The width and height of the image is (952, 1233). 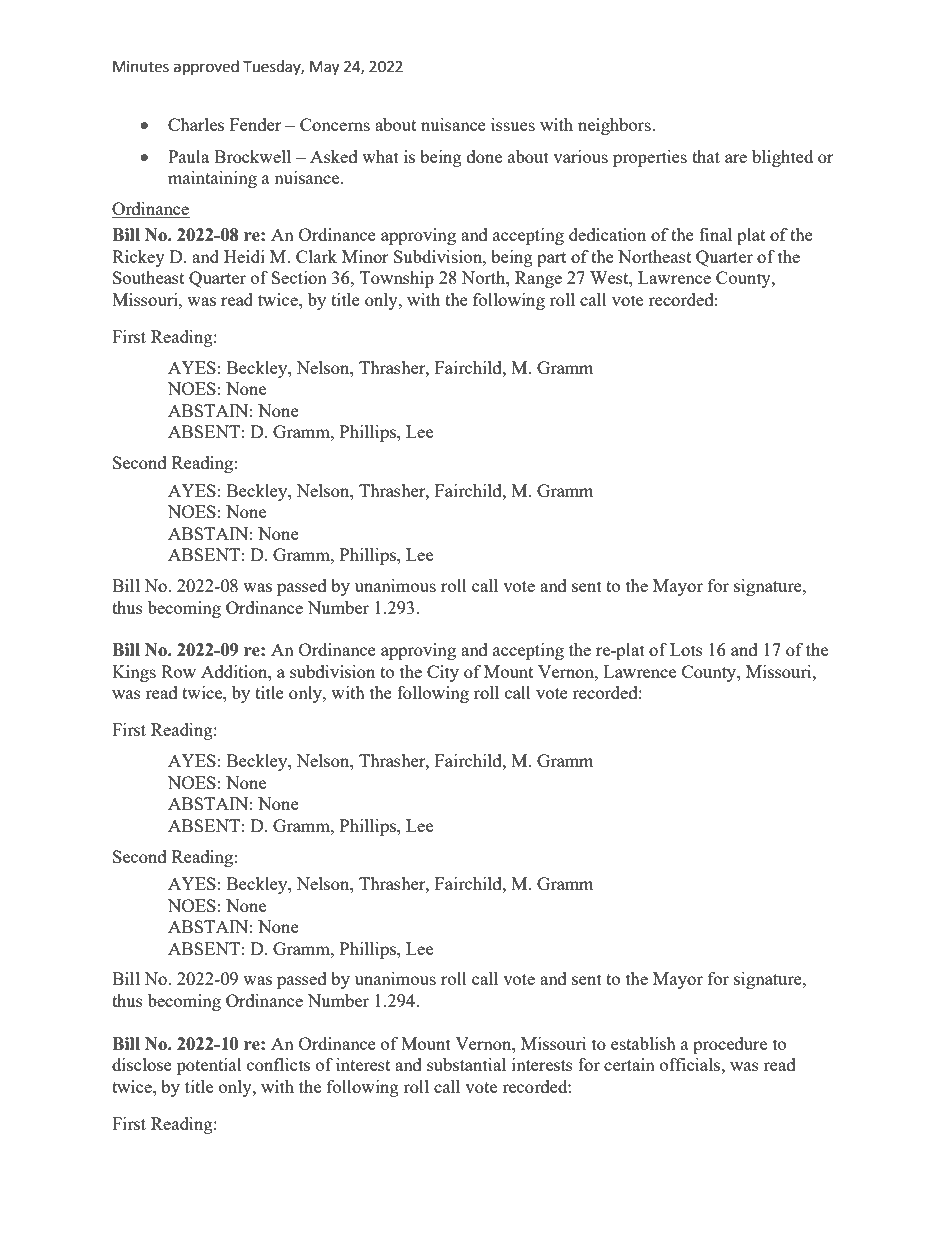 I want to click on Row, so click(x=178, y=671).
